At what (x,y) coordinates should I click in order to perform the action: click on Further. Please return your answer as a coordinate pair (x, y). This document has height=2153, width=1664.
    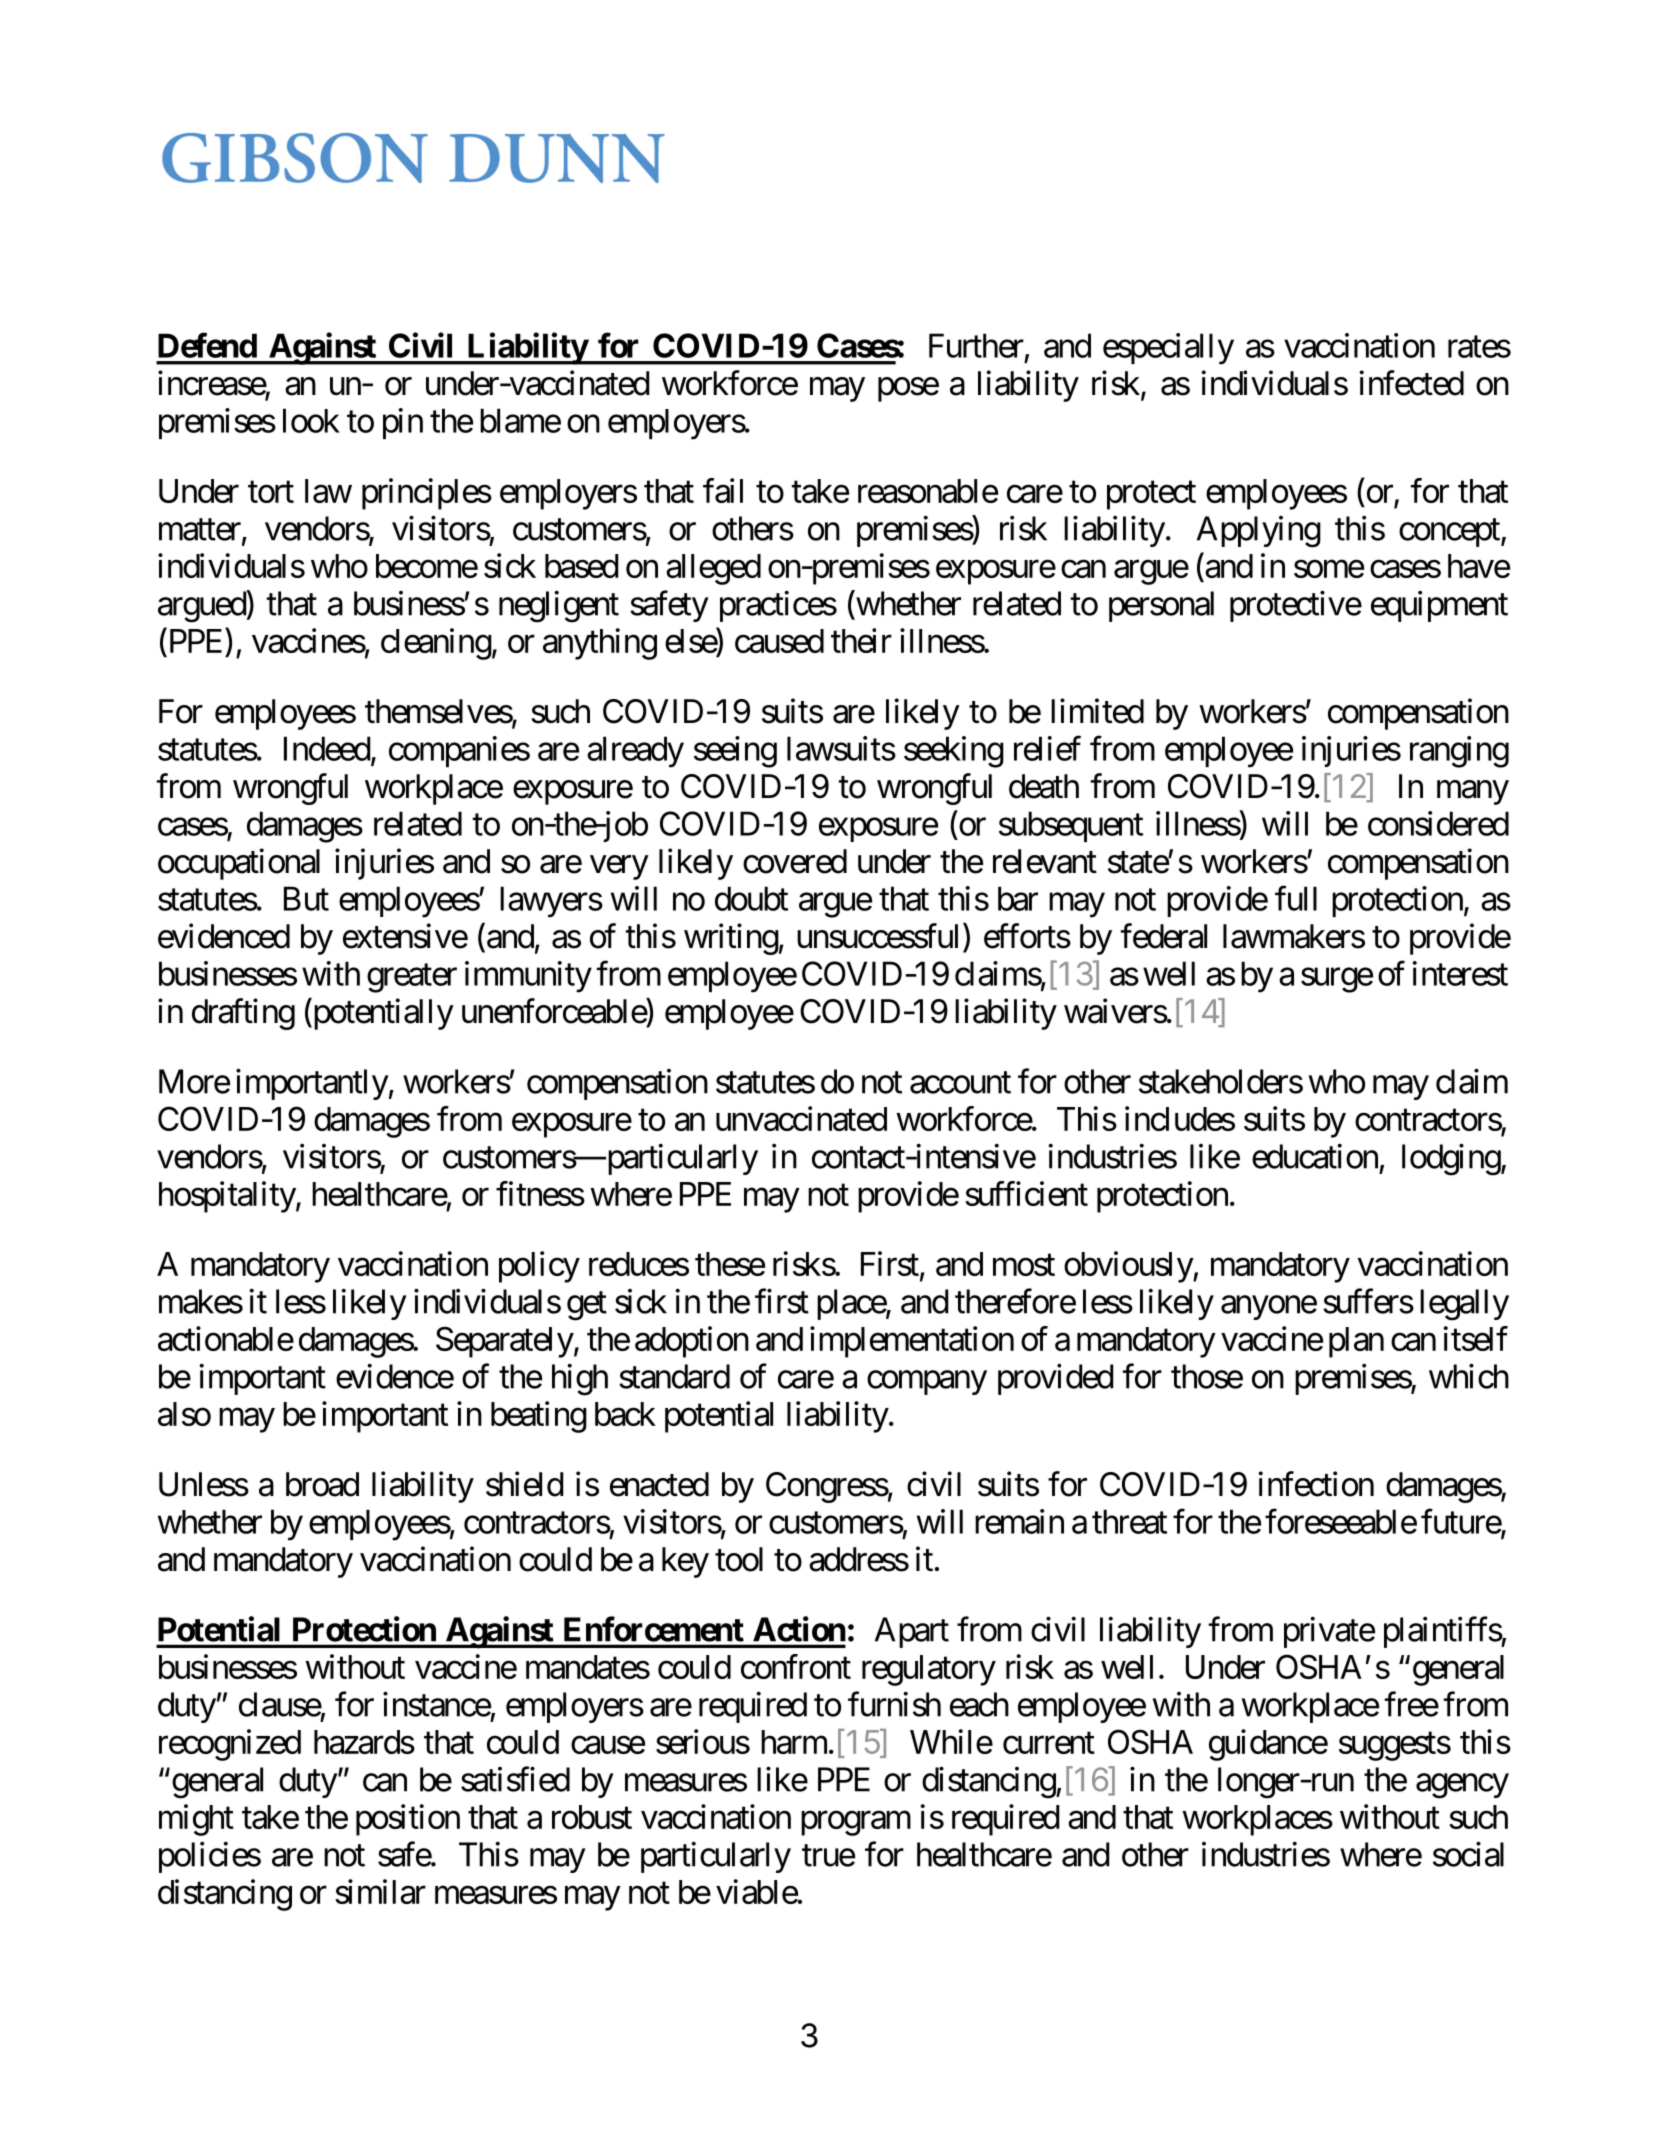
    Looking at the image, I should click on (976, 345).
